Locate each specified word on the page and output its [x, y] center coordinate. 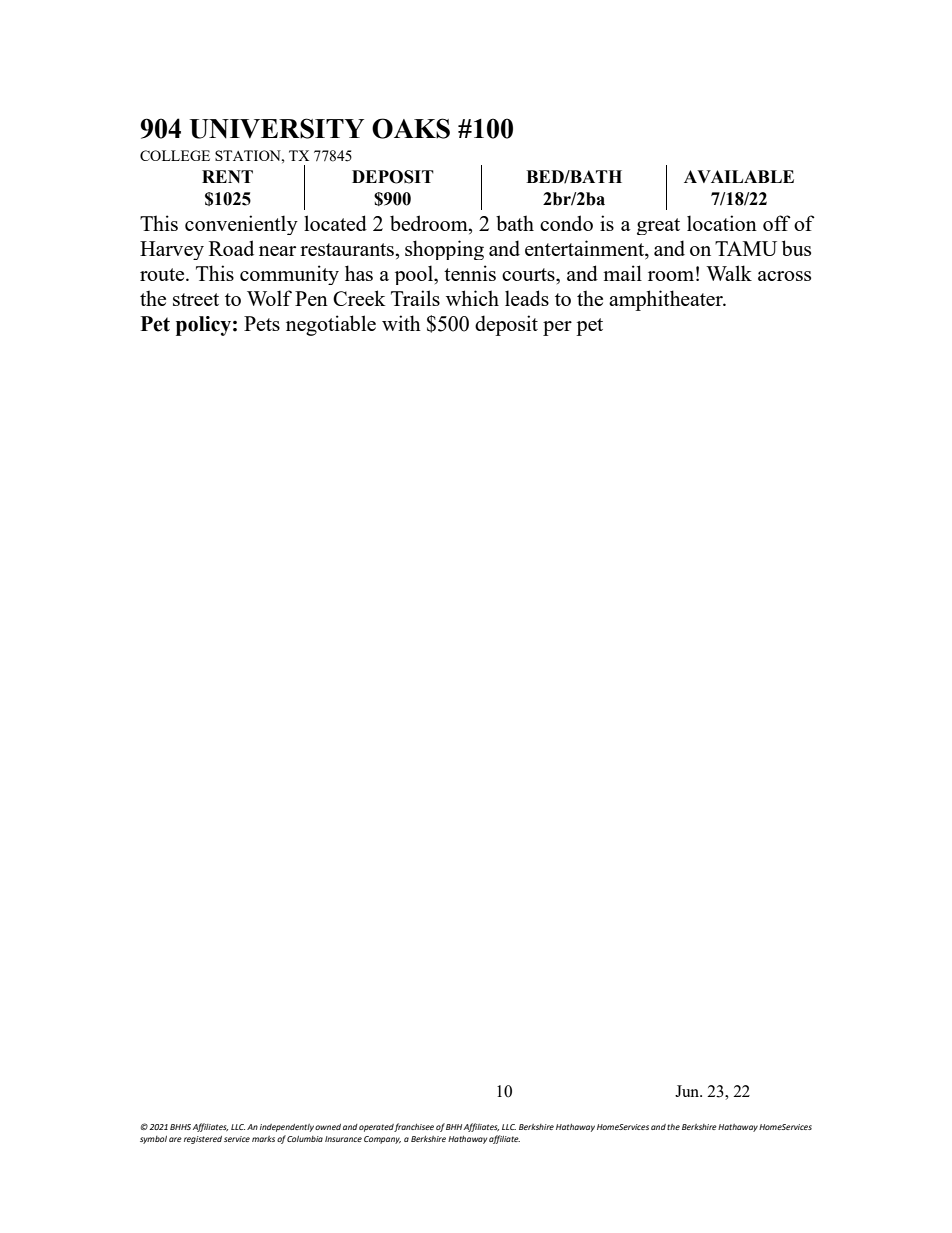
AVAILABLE [739, 176]
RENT [227, 176]
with [401, 323]
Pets [262, 323]
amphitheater [667, 300]
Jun [688, 1091]
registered [203, 1140]
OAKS [411, 128]
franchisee [414, 1127]
